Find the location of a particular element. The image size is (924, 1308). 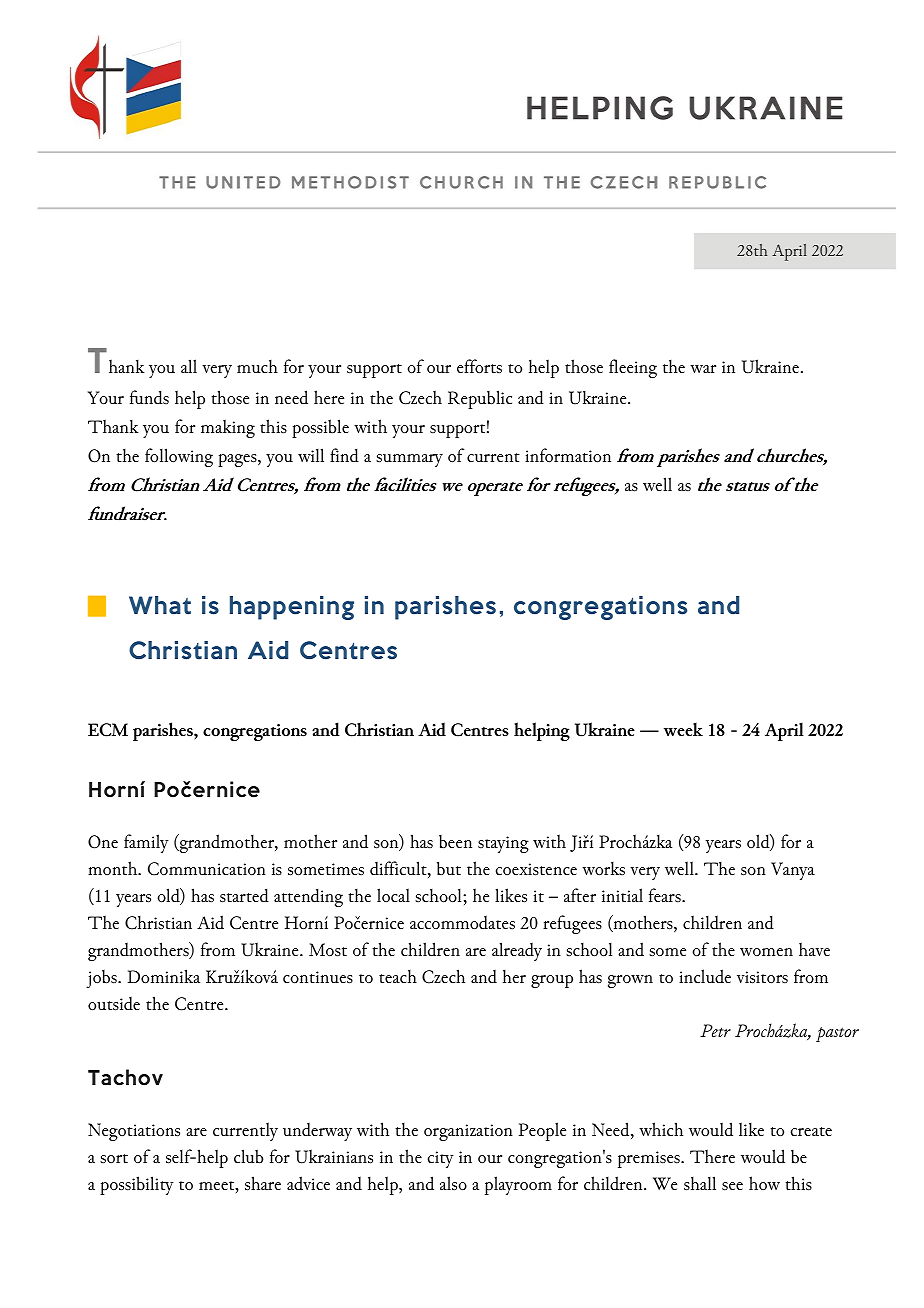

fears is located at coordinates (666, 895).
